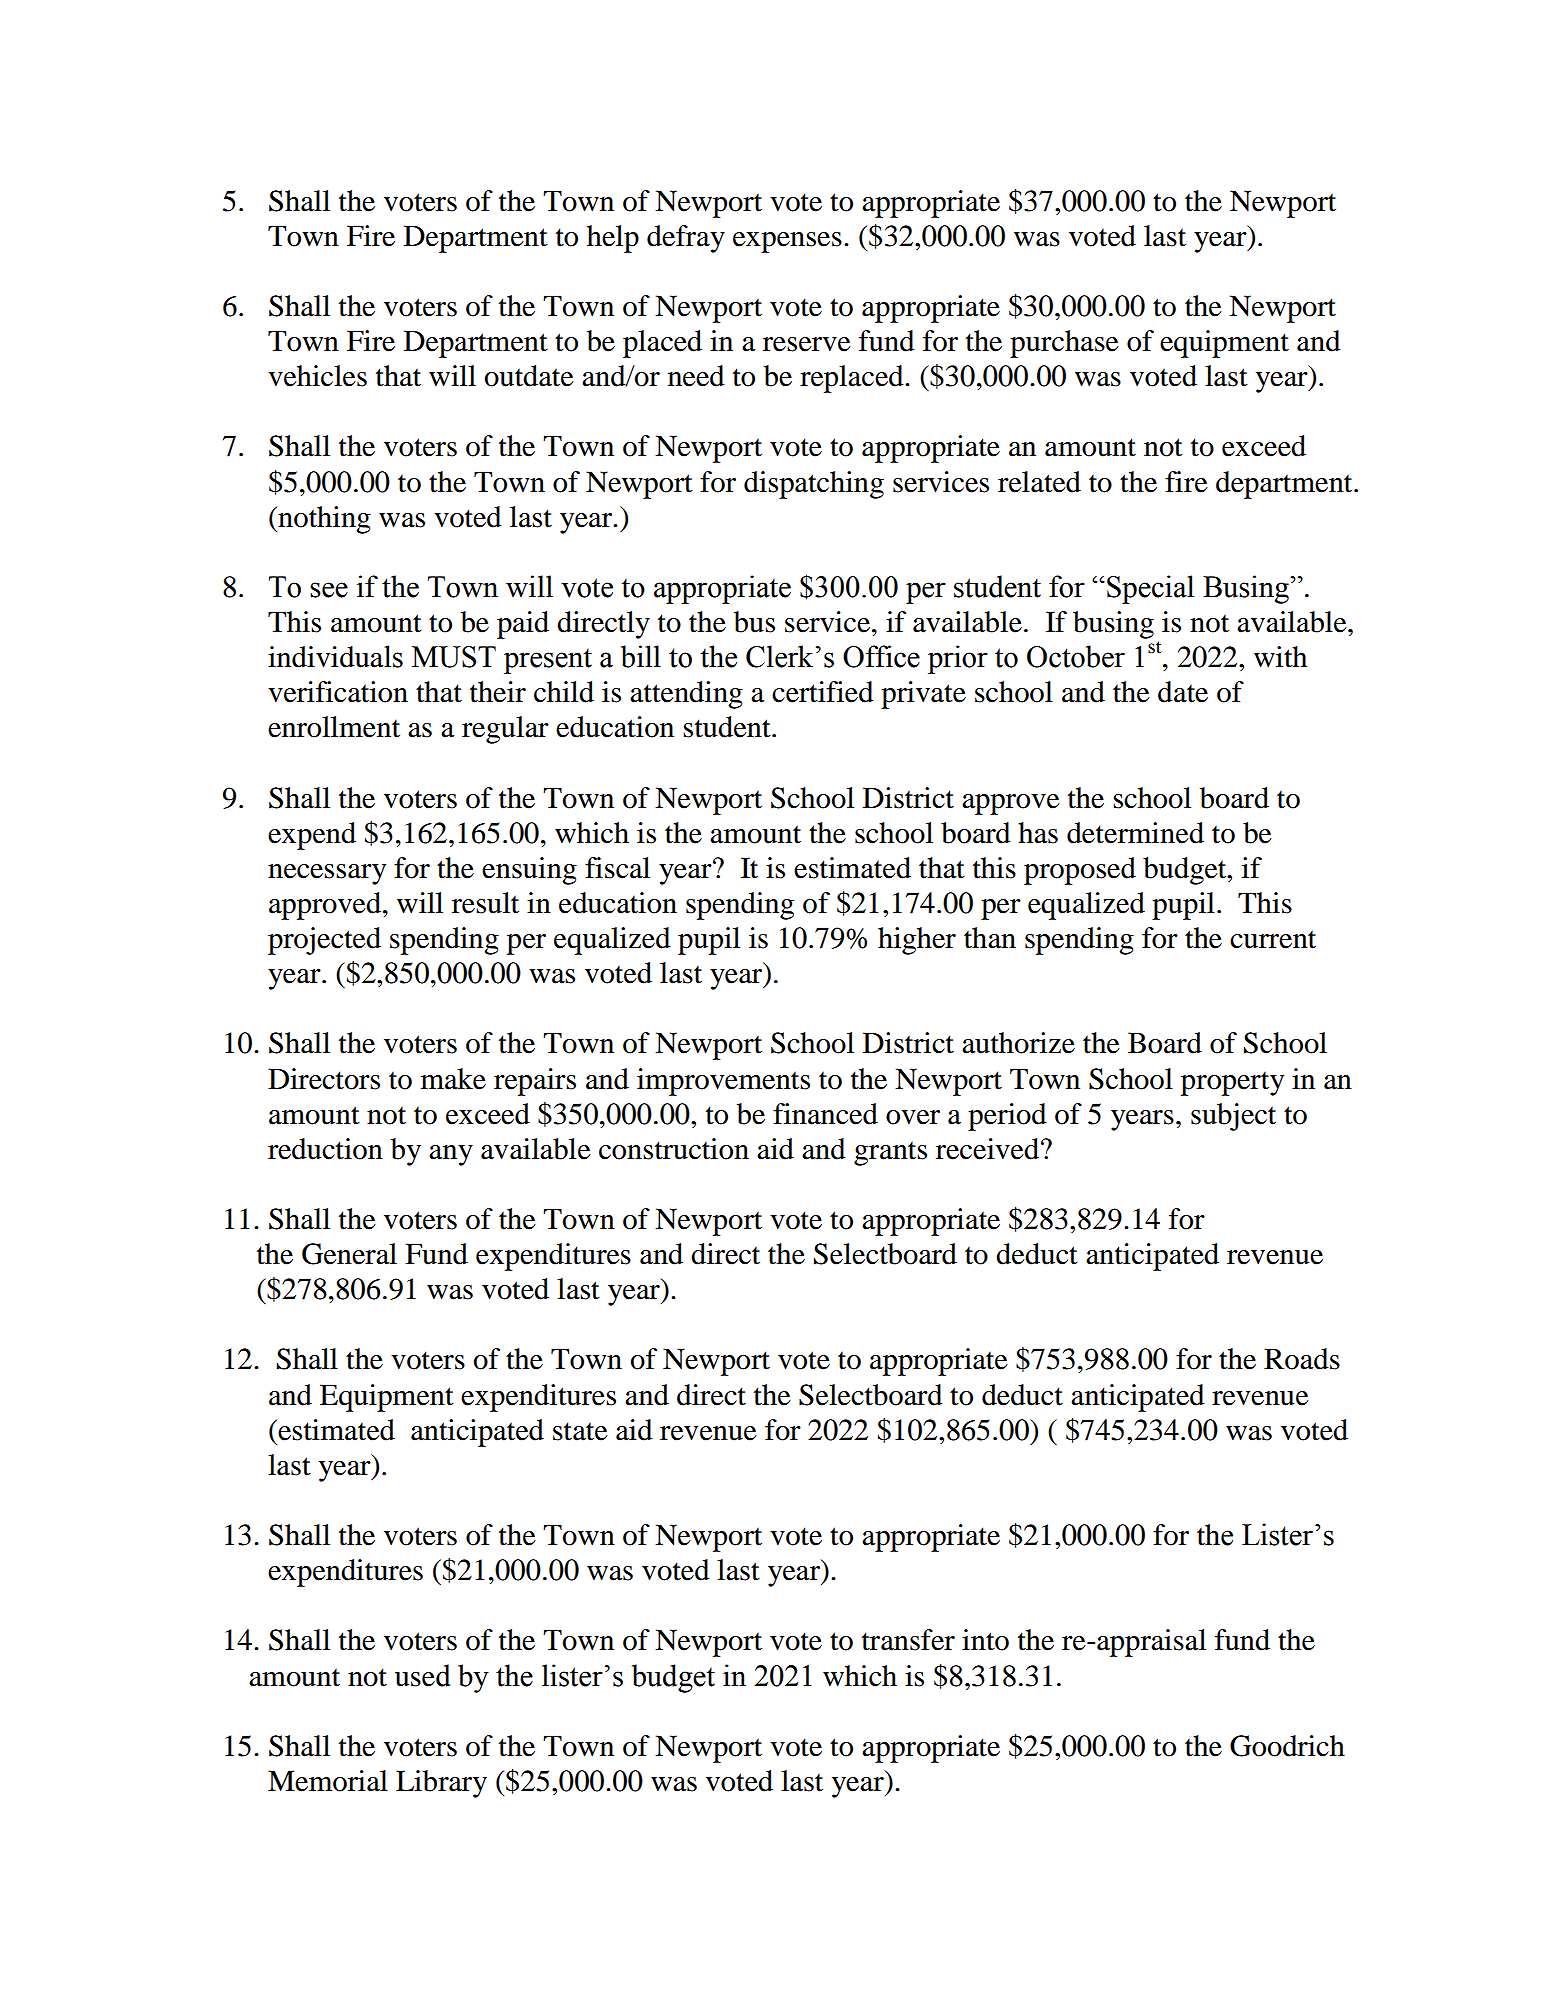  Describe the element at coordinates (890, 1153) in the image. I see `grants` at that location.
